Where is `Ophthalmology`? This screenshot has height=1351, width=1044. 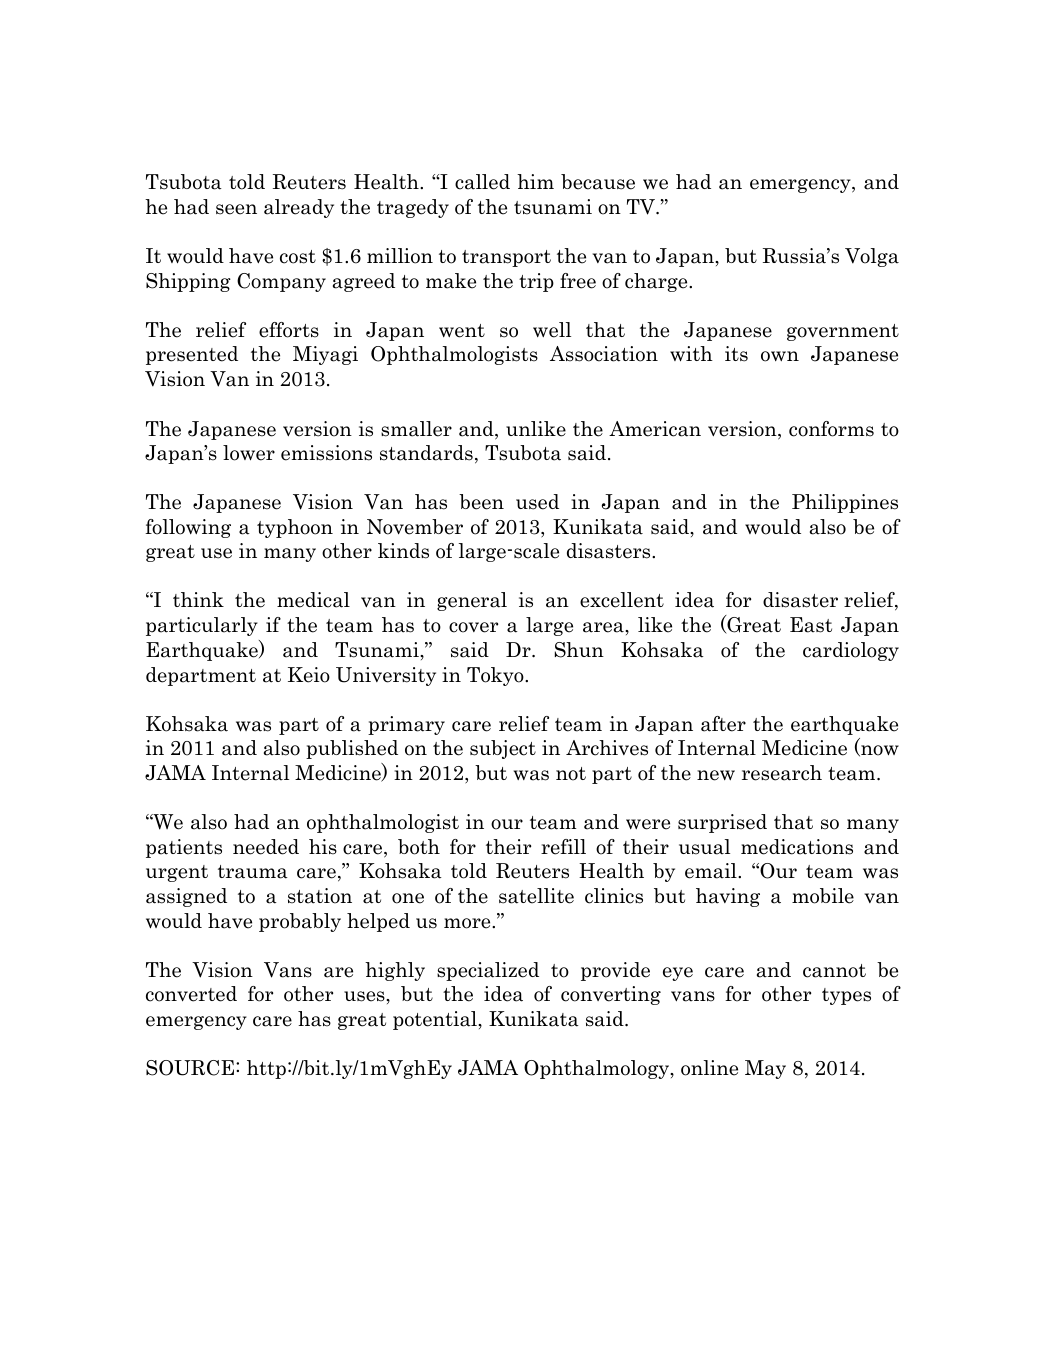
Ophthalmology is located at coordinates (598, 1069).
